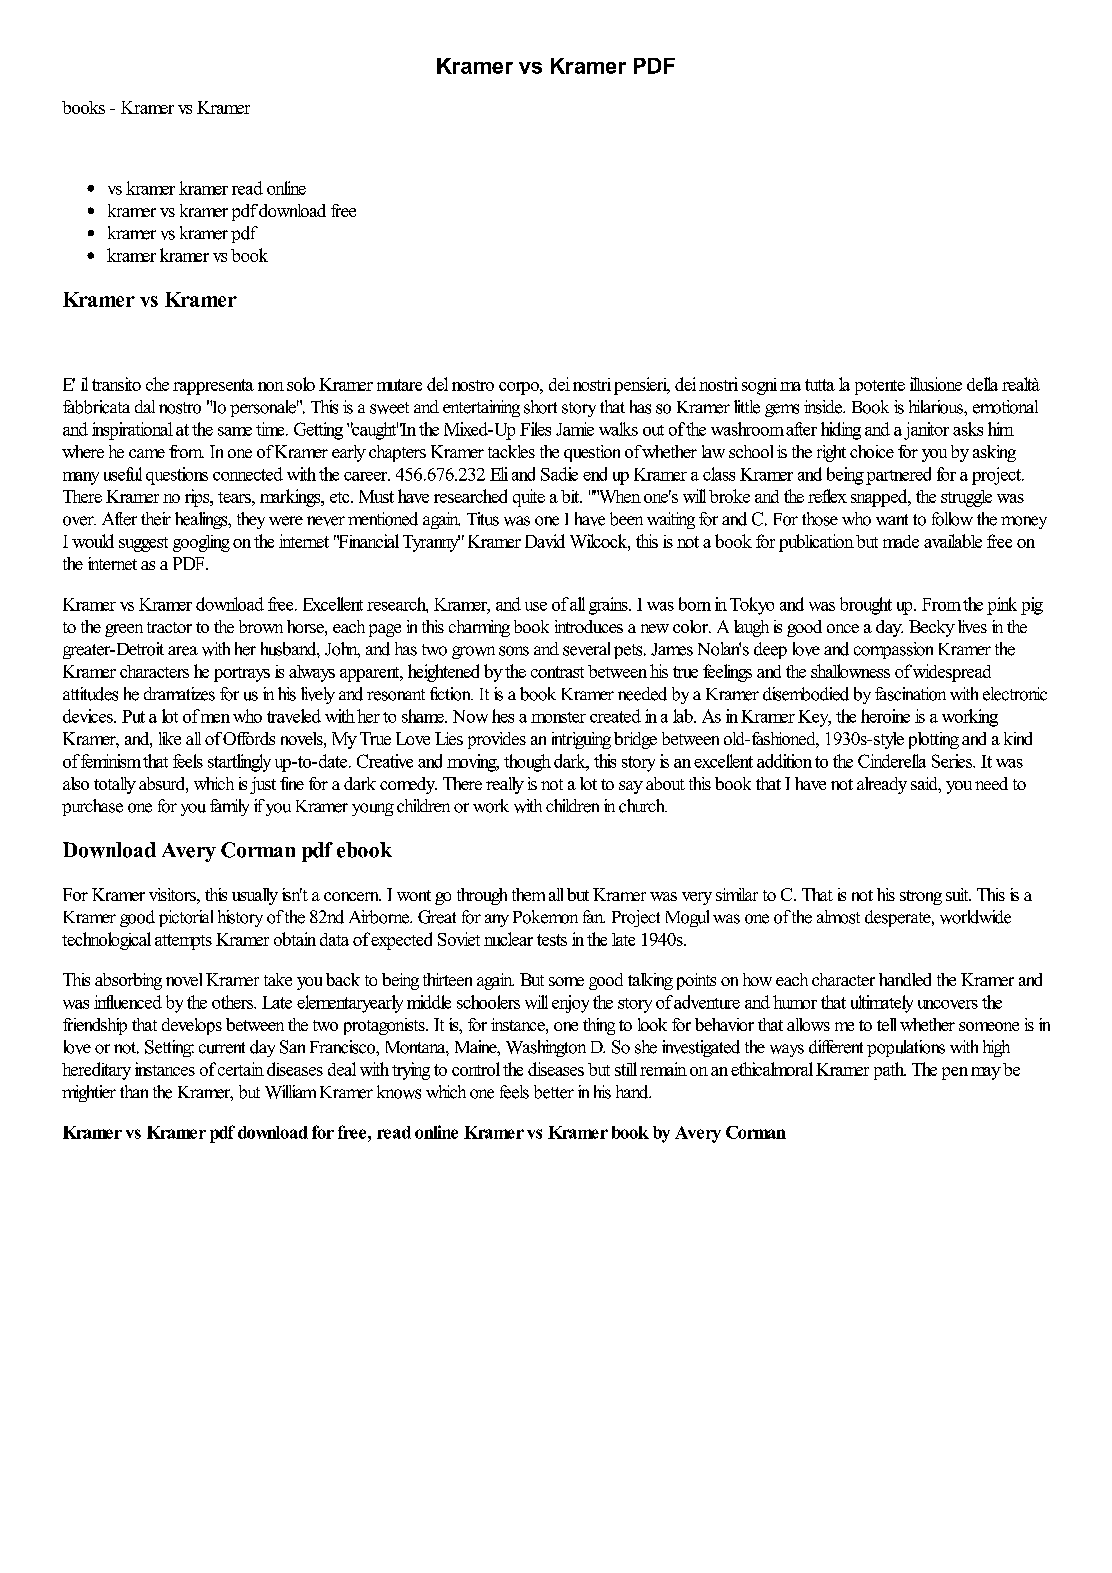 The height and width of the screenshot is (1573, 1112). Describe the element at coordinates (824, 407) in the screenshot. I see `inside` at that location.
